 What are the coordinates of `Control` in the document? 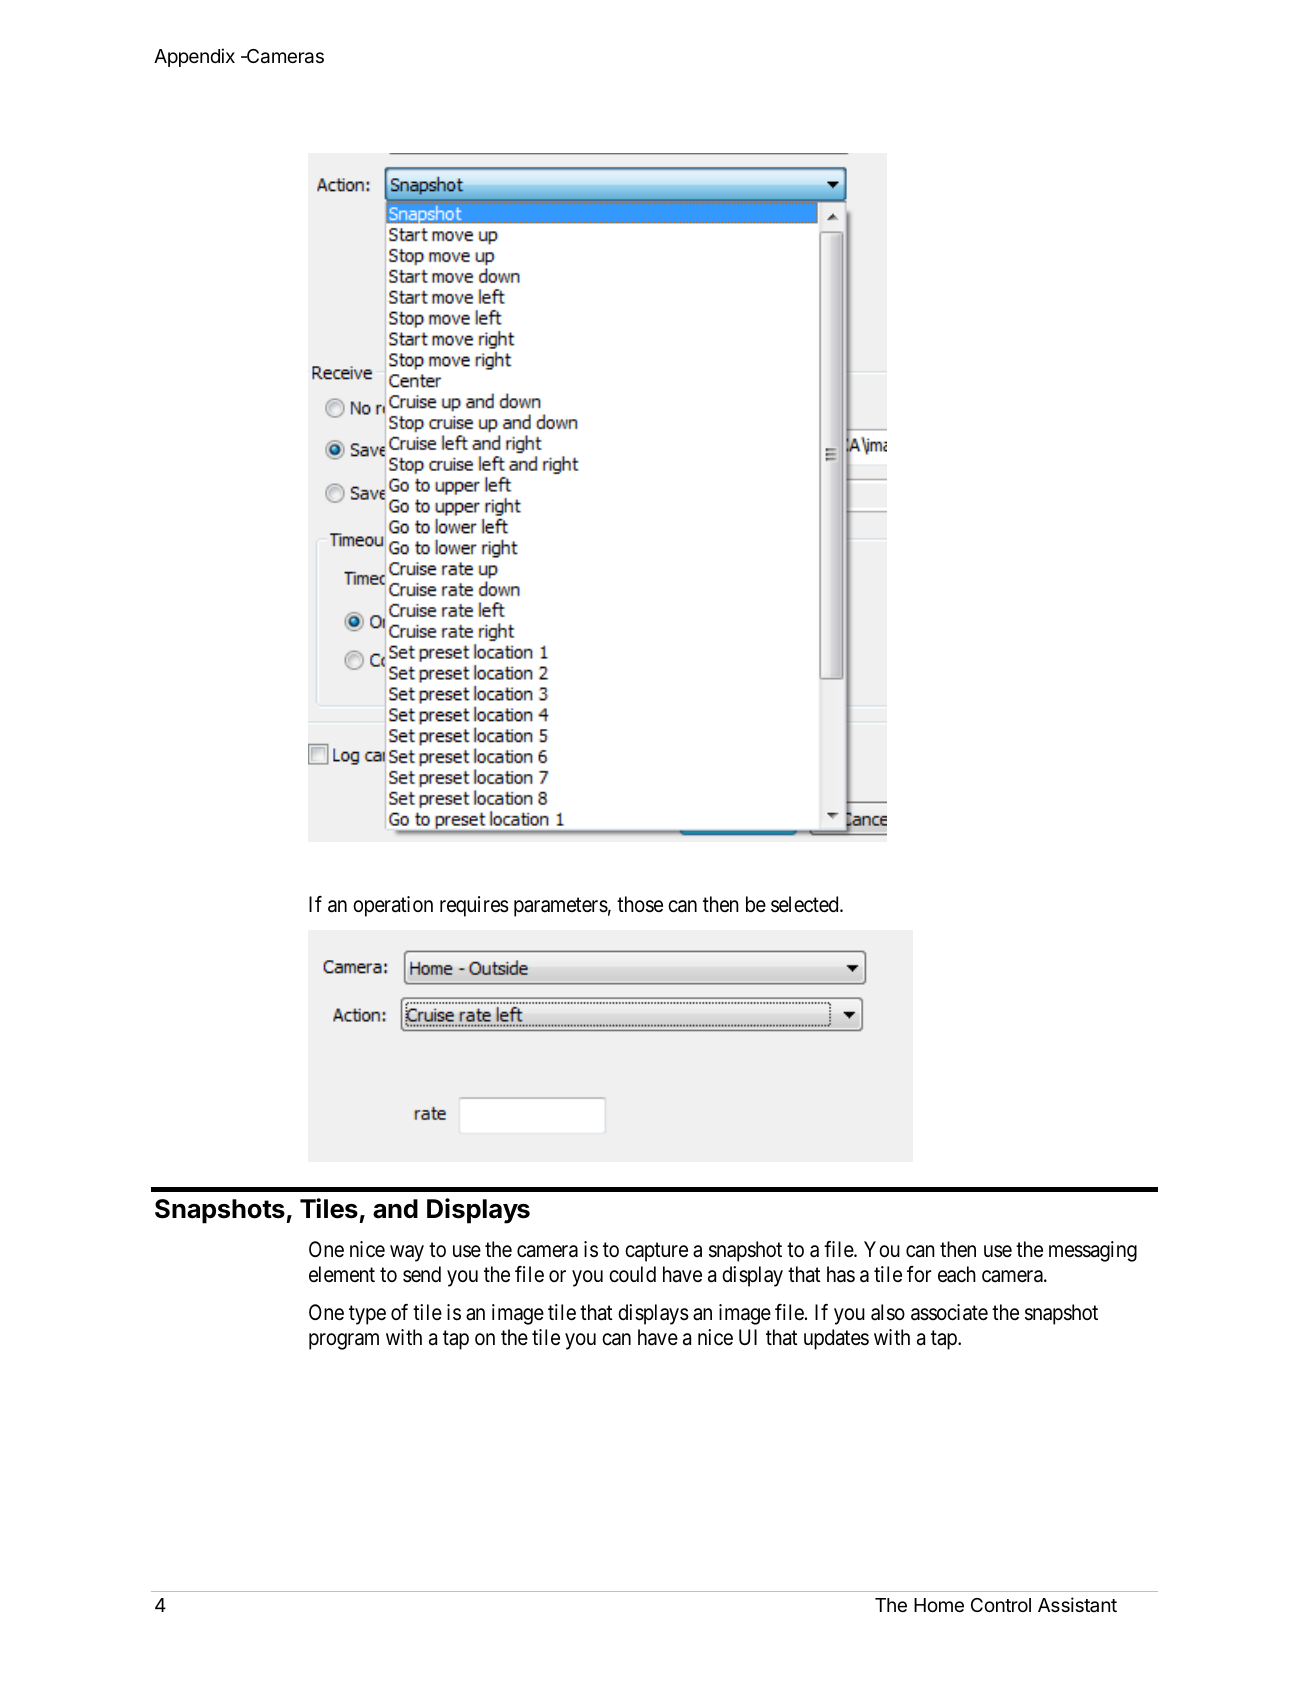 It's located at (1001, 1605).
